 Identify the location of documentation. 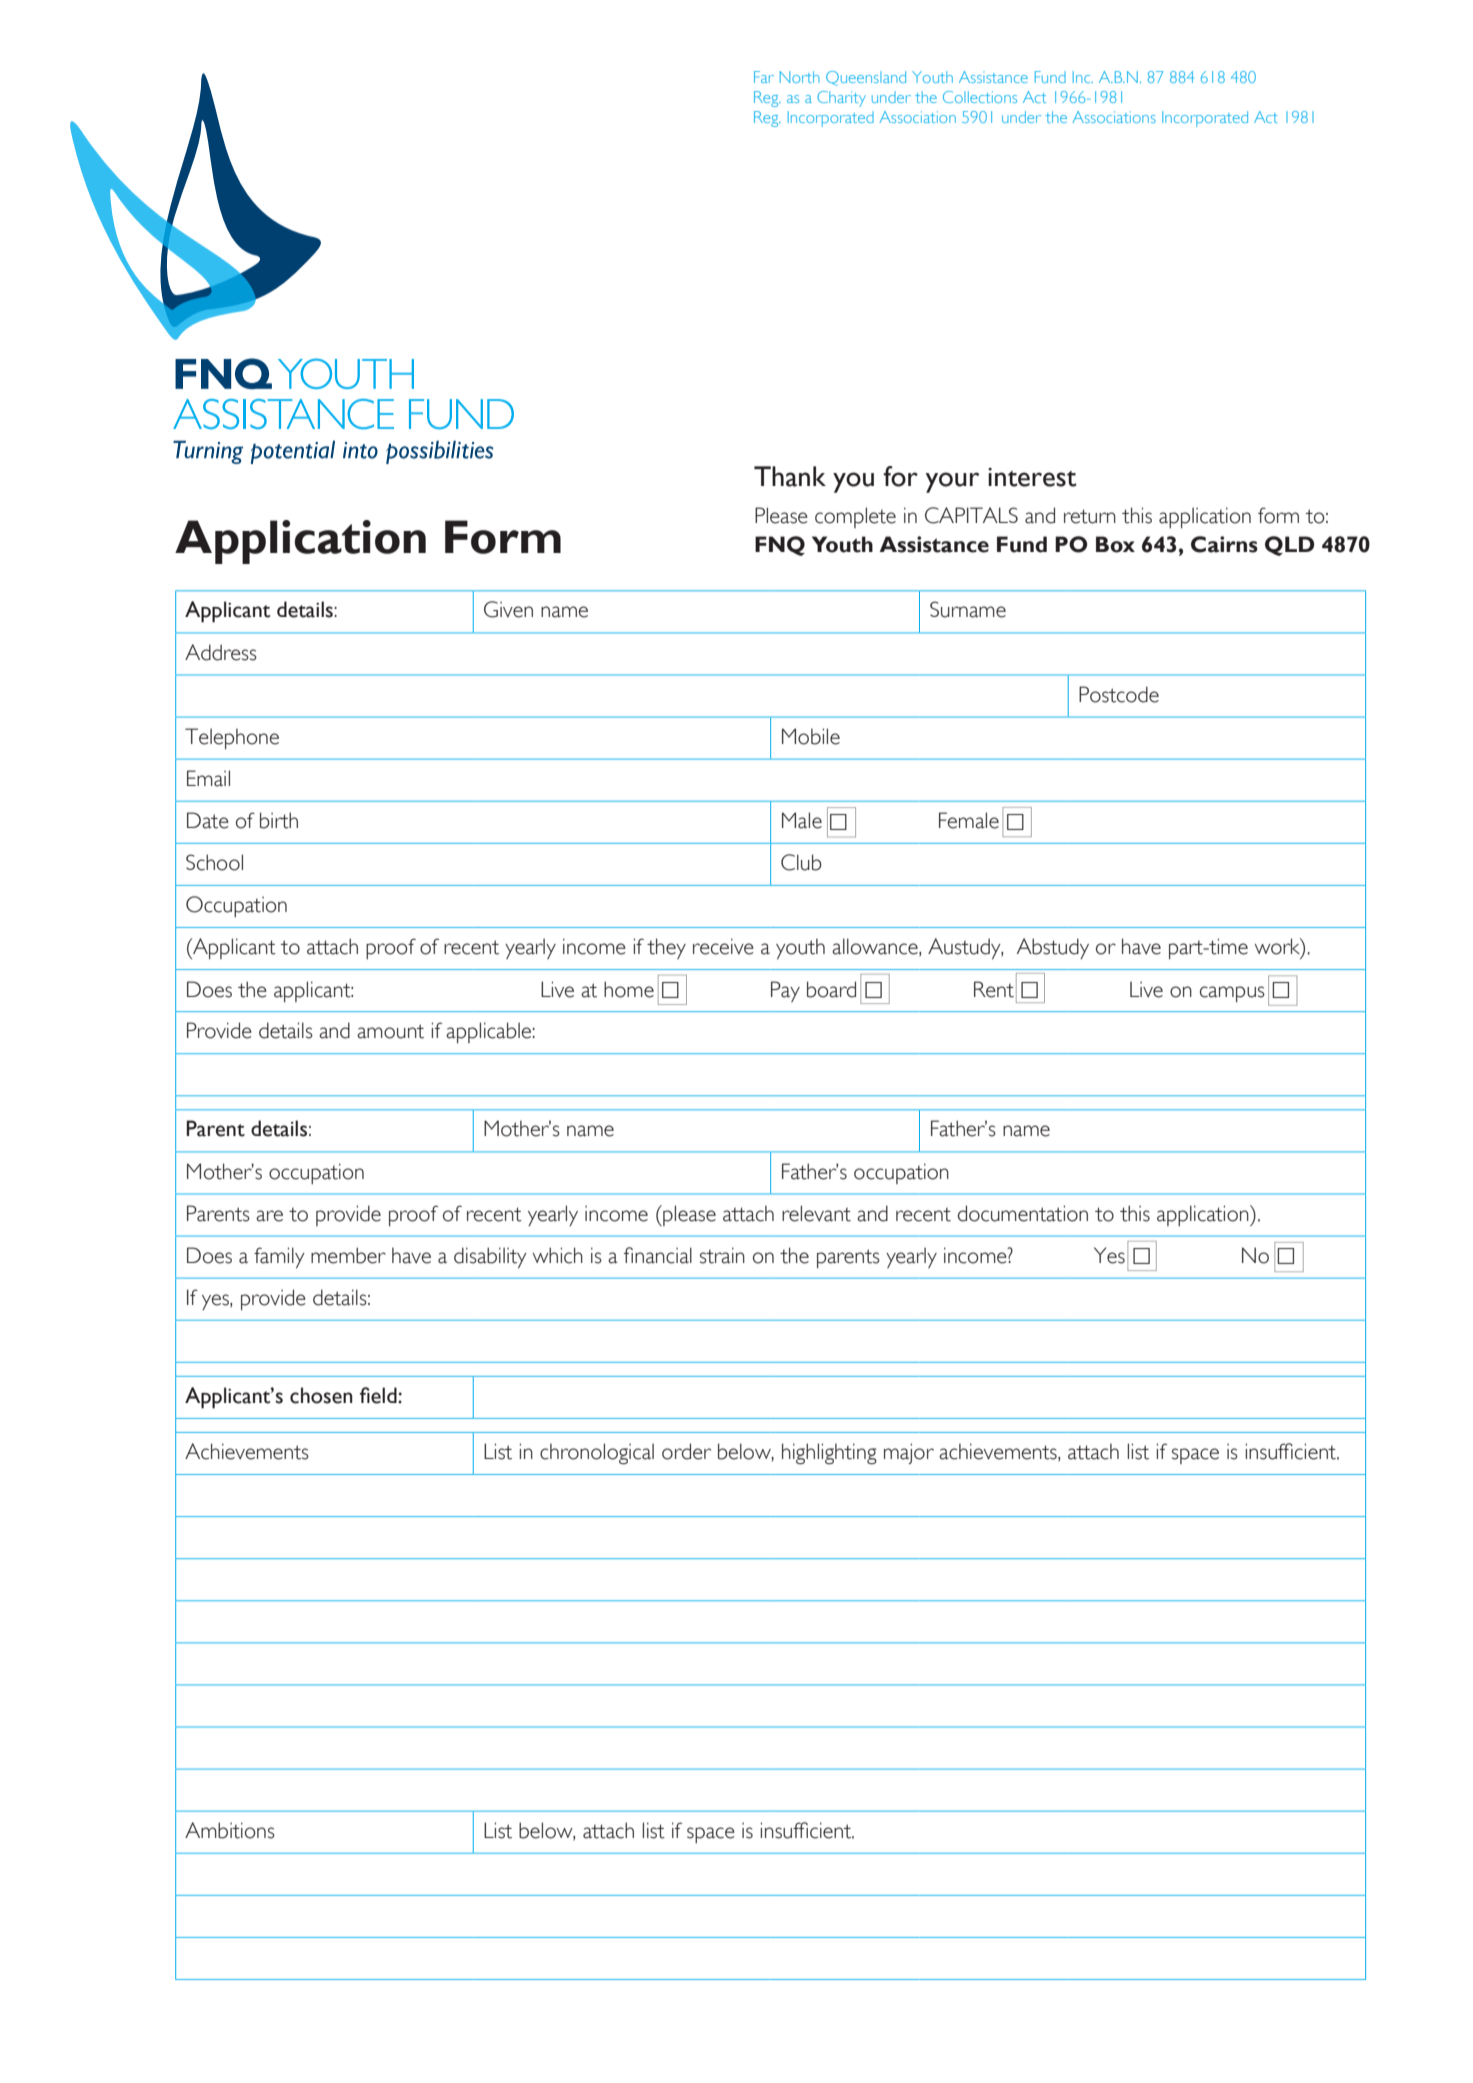
(1023, 1213).
